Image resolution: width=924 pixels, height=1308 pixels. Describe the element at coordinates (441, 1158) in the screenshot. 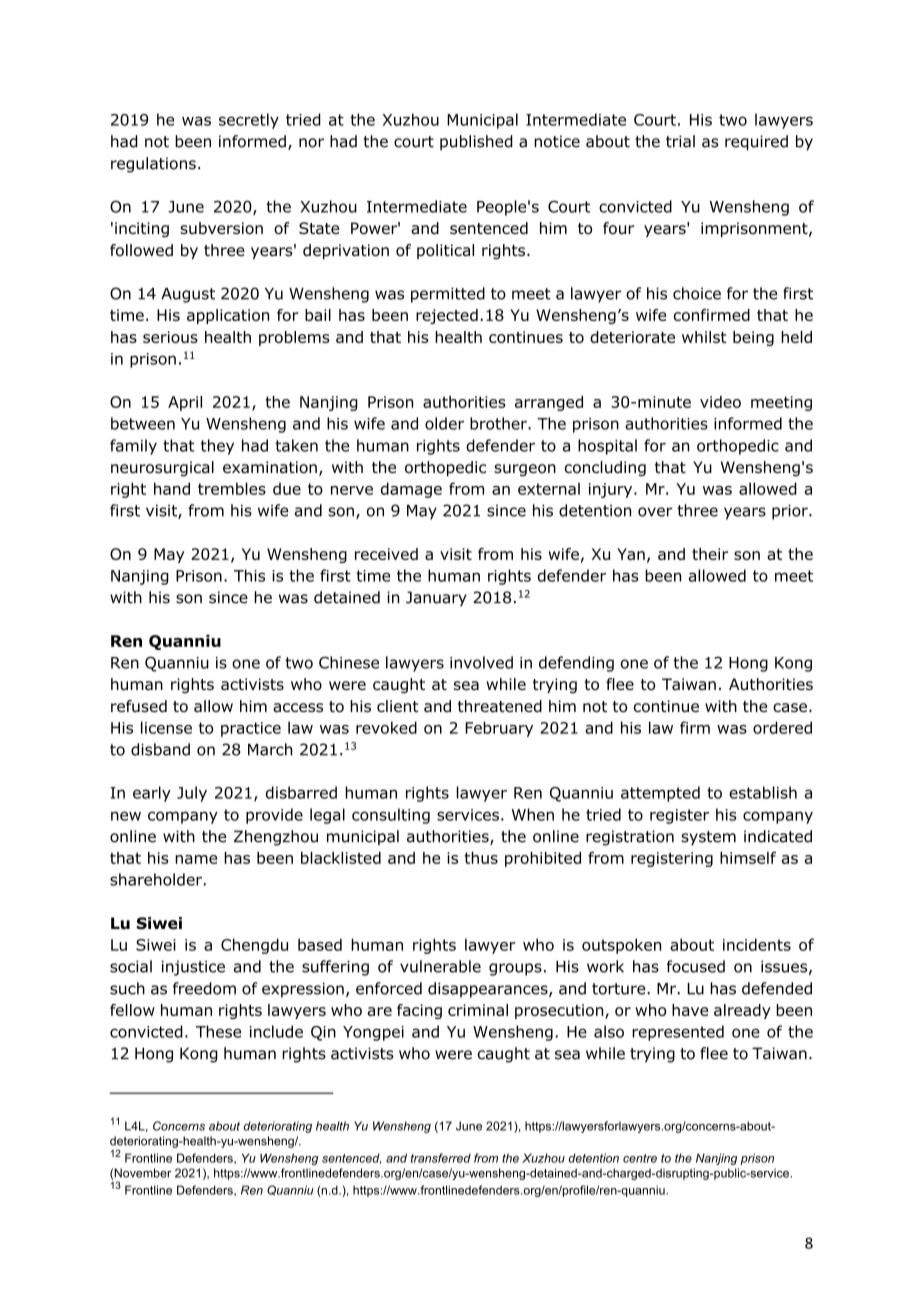

I see `transferred` at that location.
